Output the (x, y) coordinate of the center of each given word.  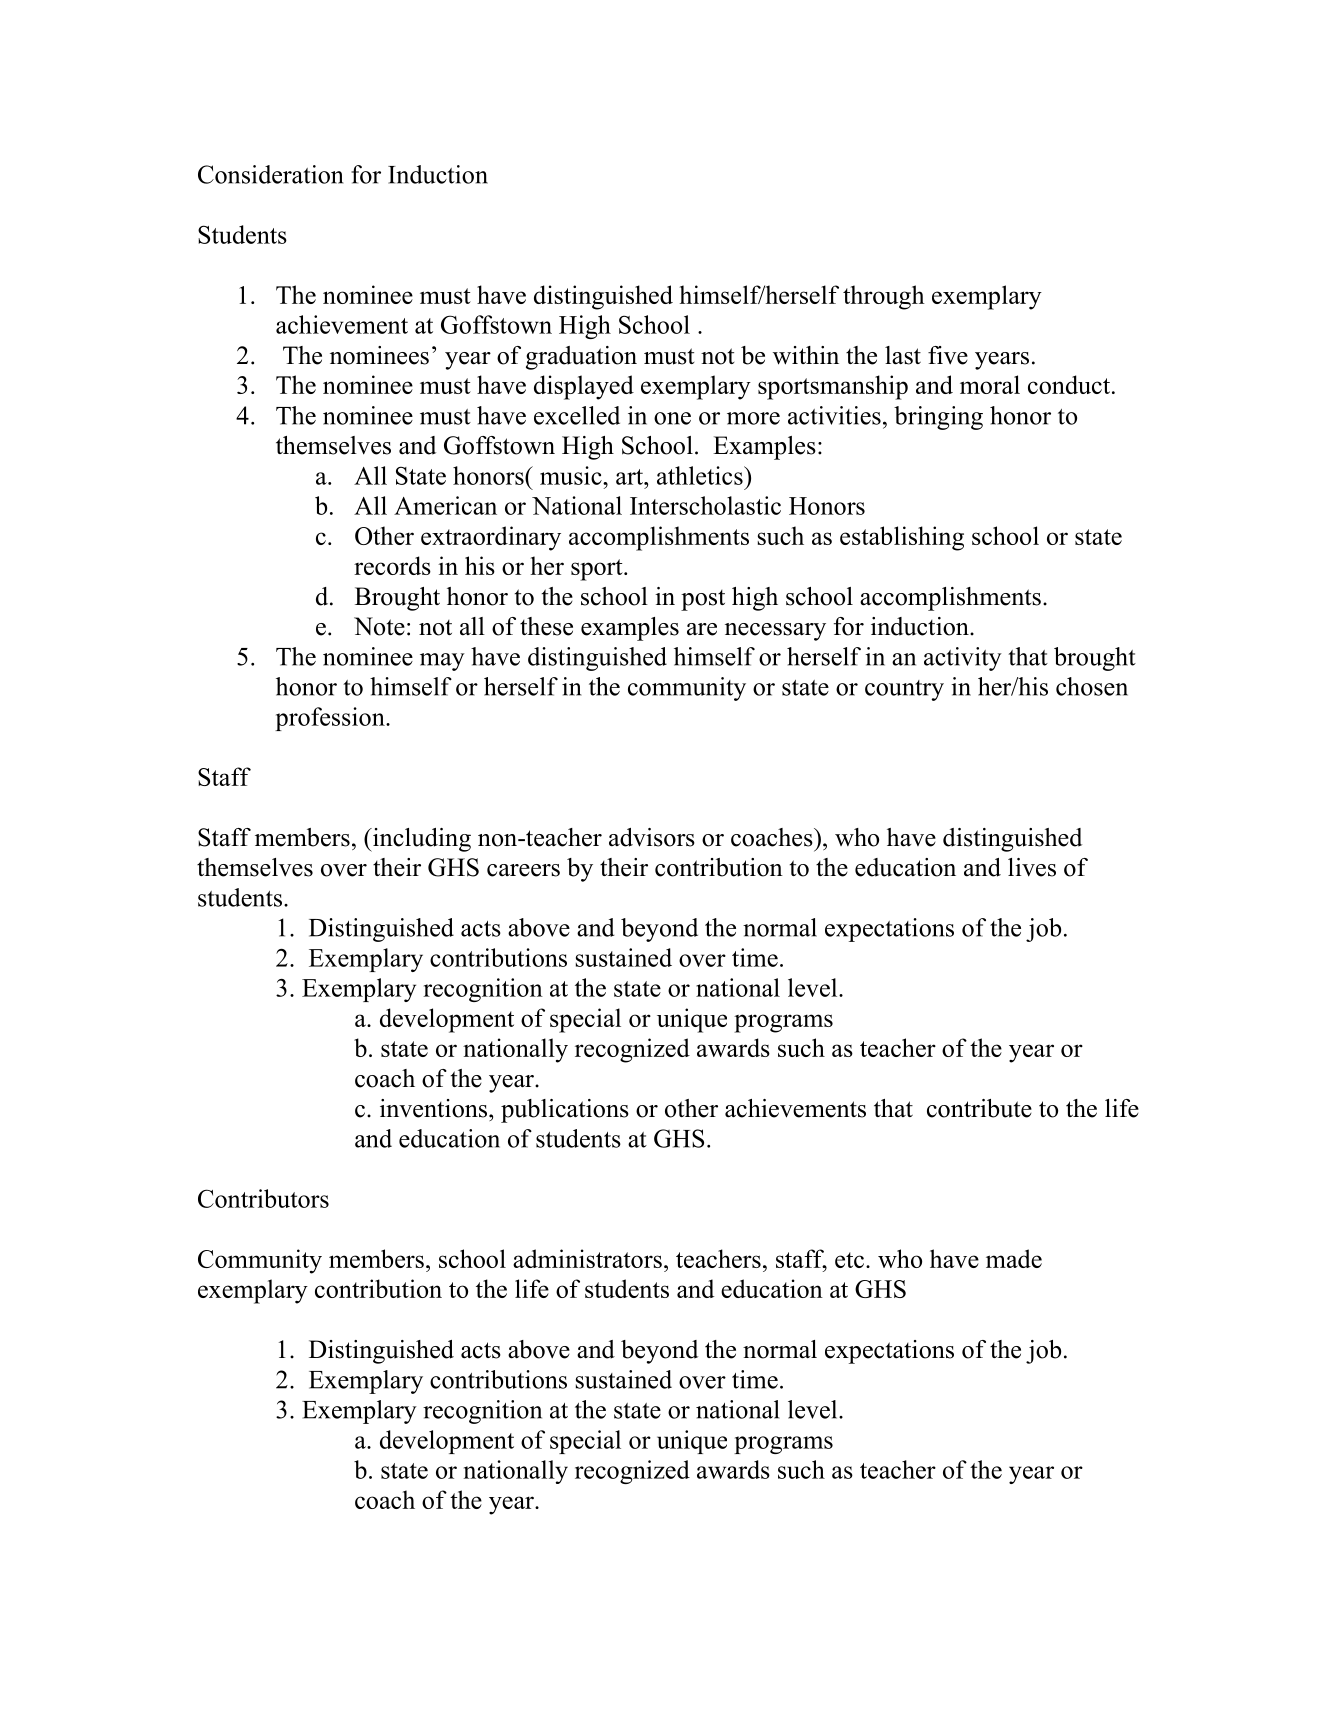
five (948, 355)
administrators (587, 1258)
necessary (775, 632)
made (1014, 1258)
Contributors (263, 1198)
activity (963, 659)
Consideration (270, 174)
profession (331, 719)
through (884, 297)
